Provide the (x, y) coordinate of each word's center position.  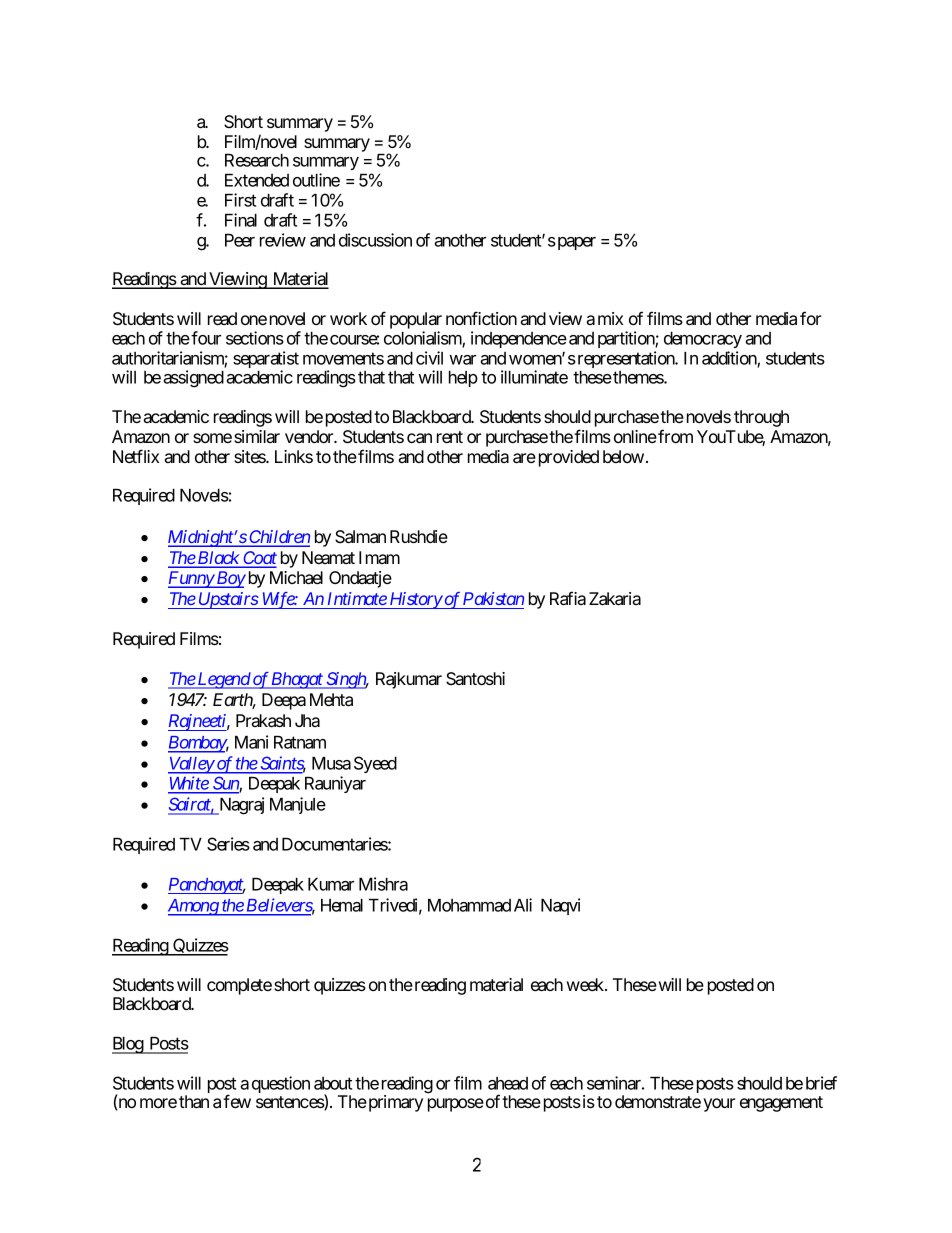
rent (450, 437)
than (194, 1101)
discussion (375, 240)
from (674, 436)
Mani (251, 742)
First (240, 200)
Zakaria (615, 598)
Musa (331, 763)
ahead (508, 1083)
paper (575, 243)
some (212, 438)
